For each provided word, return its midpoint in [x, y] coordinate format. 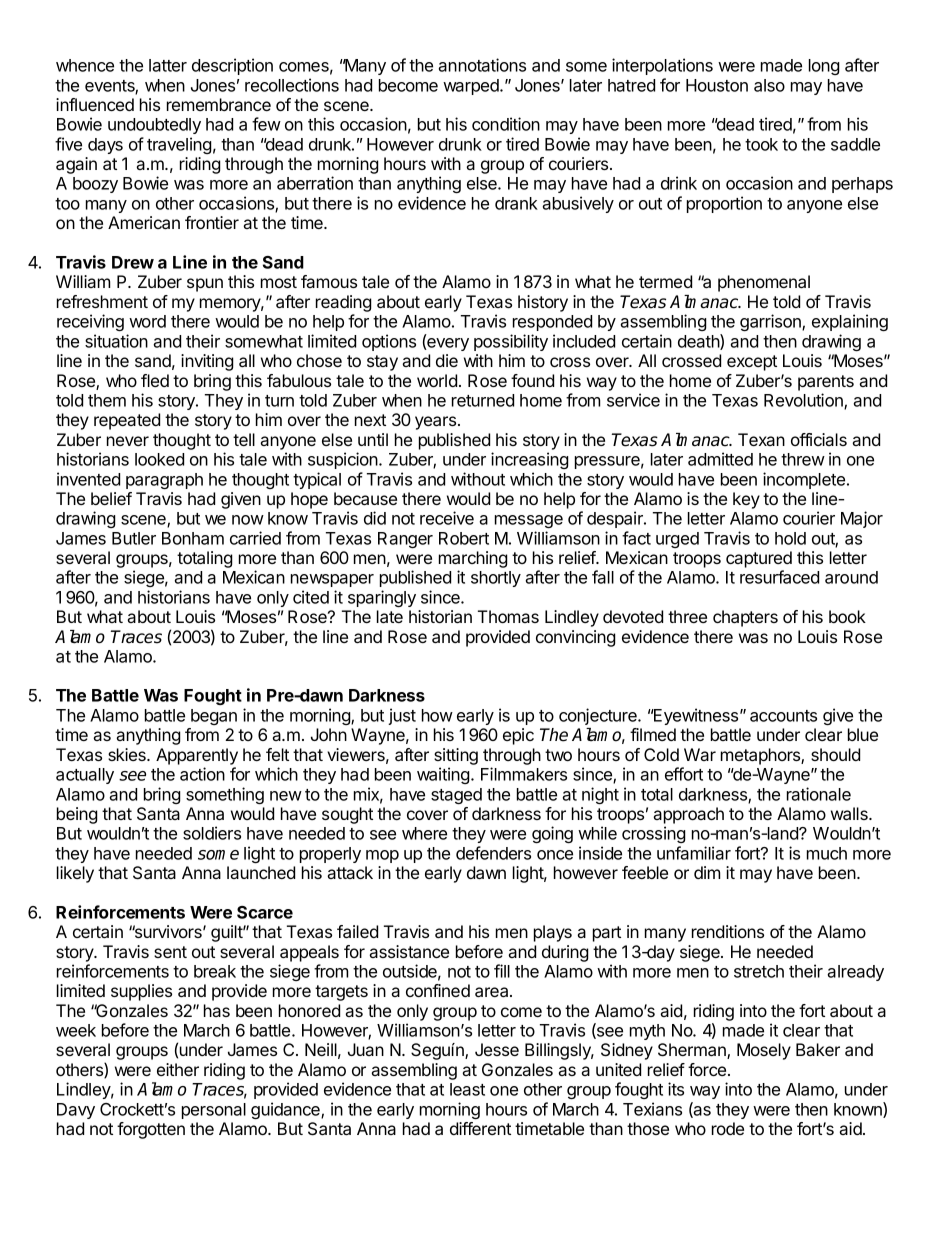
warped [472, 87]
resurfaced [779, 577]
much [827, 853]
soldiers [212, 833]
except [752, 363]
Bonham [193, 538]
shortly [496, 579]
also [769, 85]
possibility [511, 342]
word [147, 321]
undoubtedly [154, 126]
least [467, 1089]
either [178, 1069]
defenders [493, 853]
